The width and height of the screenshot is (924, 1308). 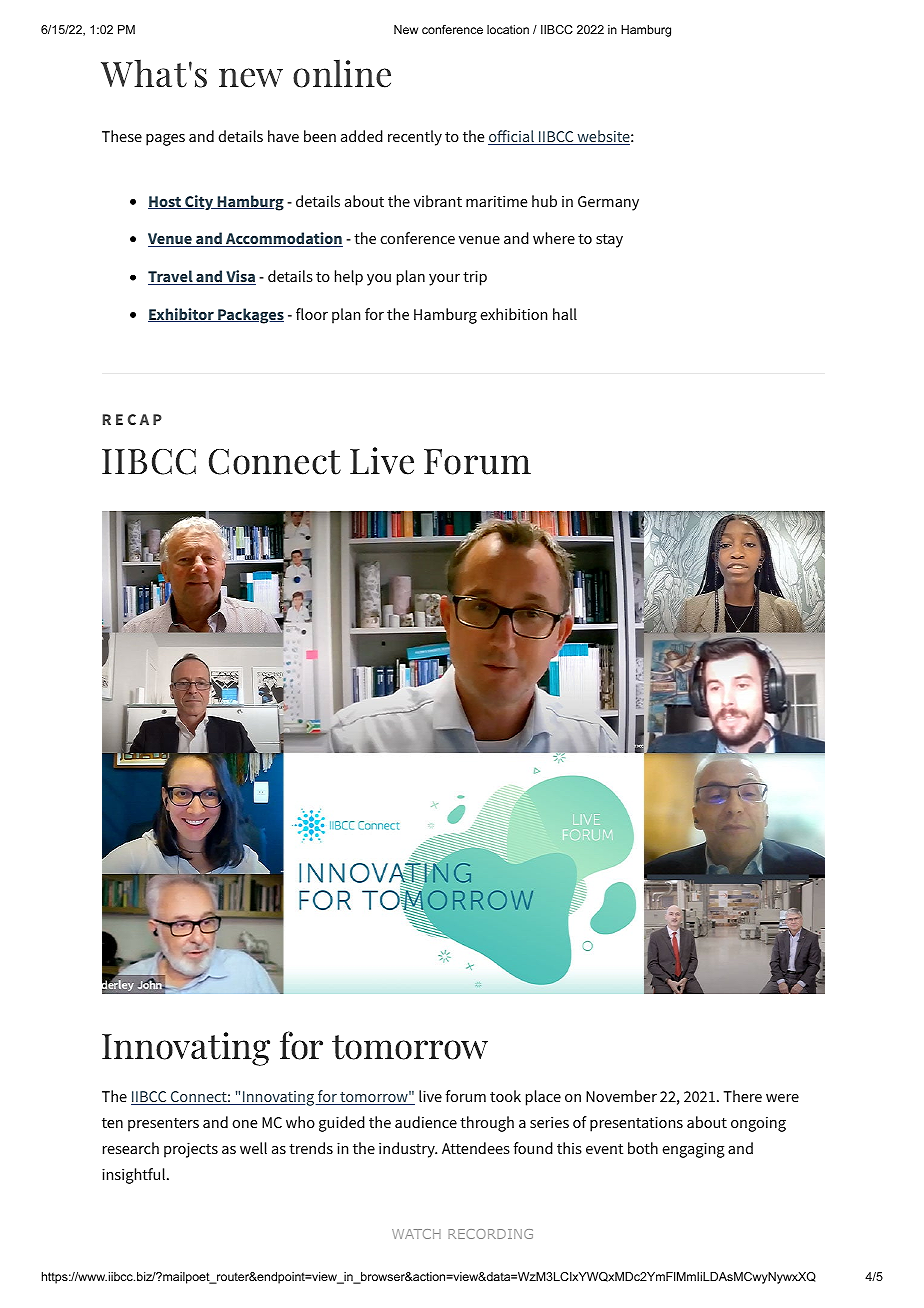 I want to click on engaging, so click(x=693, y=1150).
